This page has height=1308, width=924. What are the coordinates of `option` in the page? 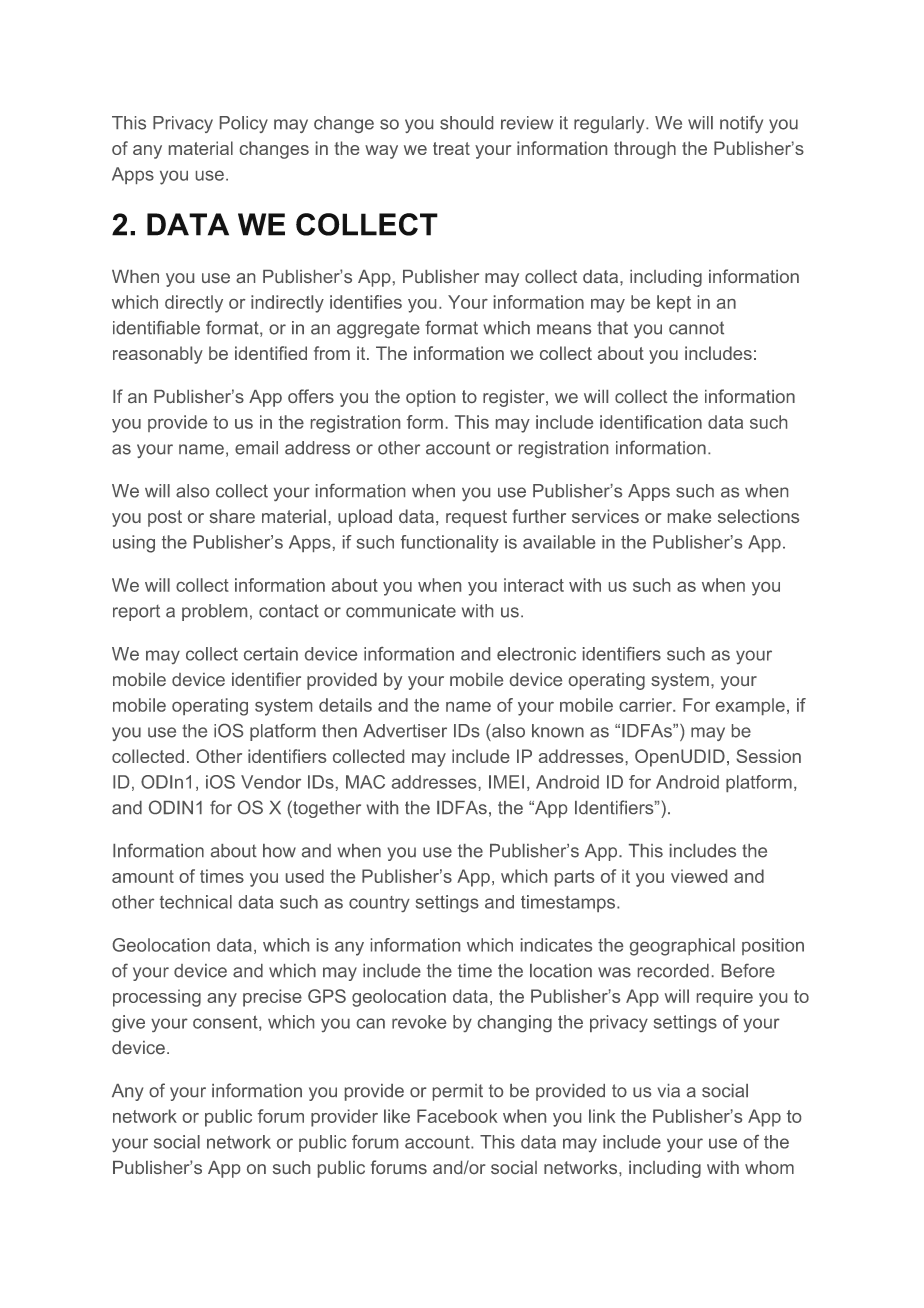 It's located at (430, 398).
